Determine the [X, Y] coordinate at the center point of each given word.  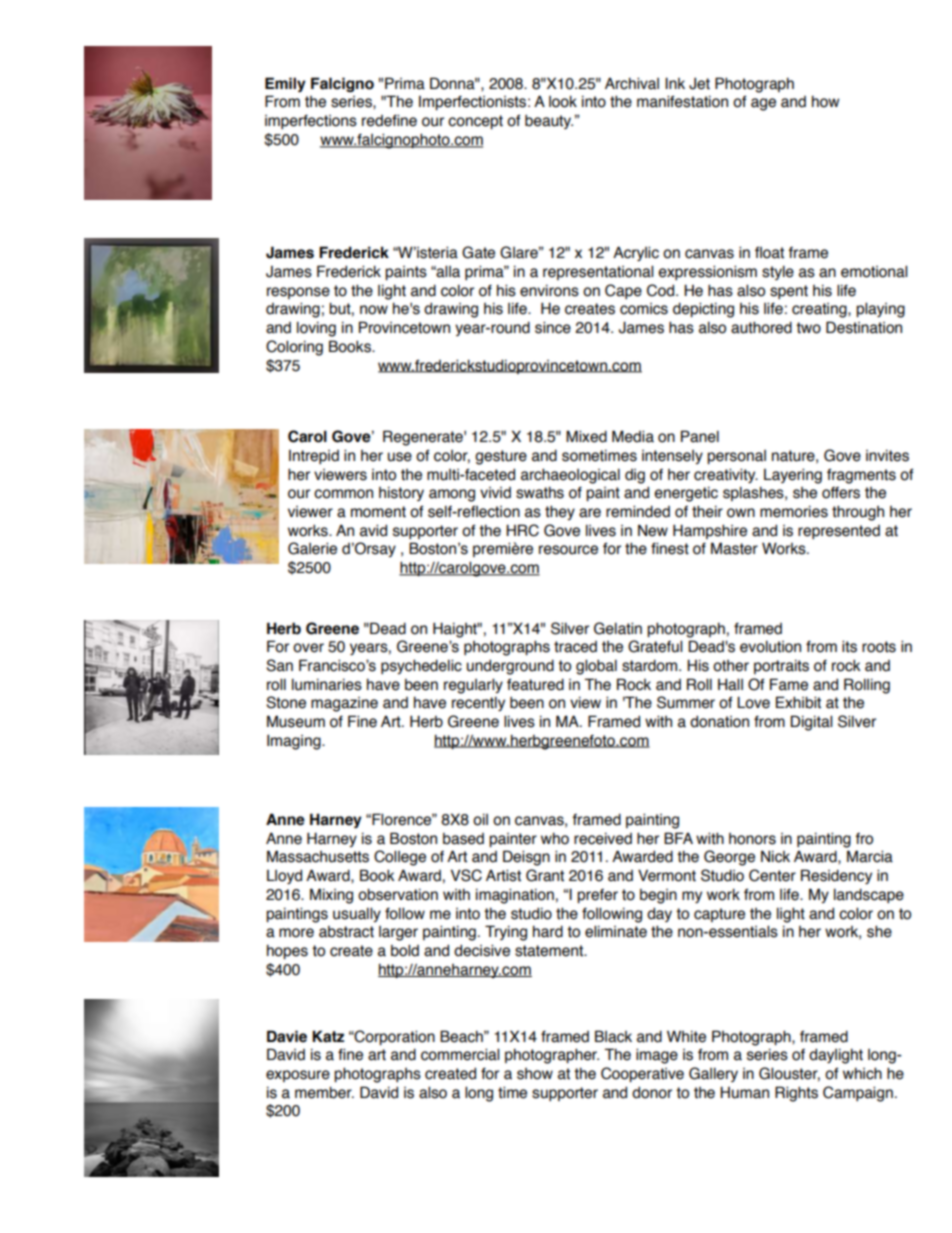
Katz [328, 1036]
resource [568, 550]
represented [839, 532]
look [563, 101]
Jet [699, 83]
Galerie [312, 548]
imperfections [311, 122]
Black [613, 1036]
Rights [796, 1094]
